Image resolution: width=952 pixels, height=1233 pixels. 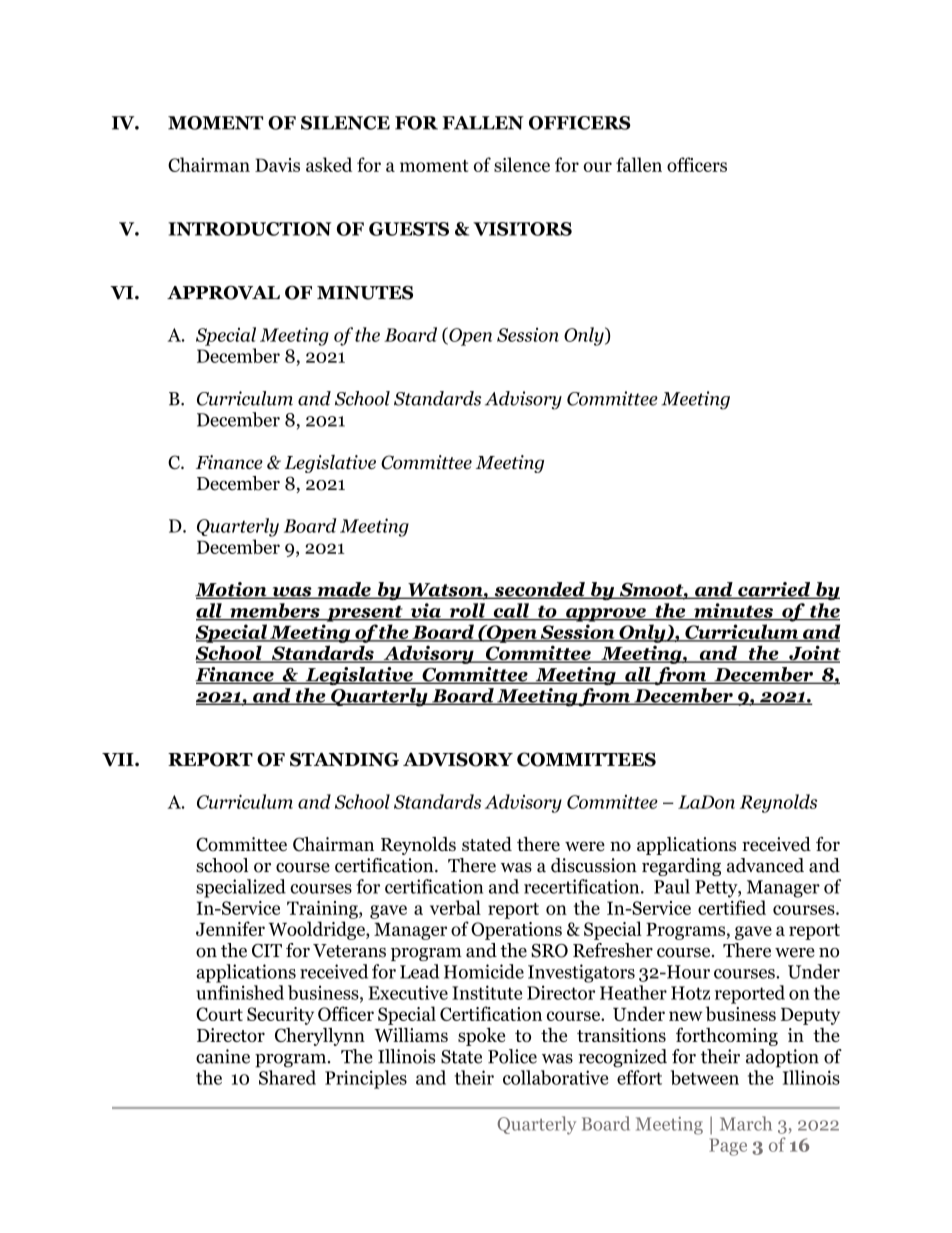 What do you see at coordinates (277, 165) in the page?
I see `Davis` at bounding box center [277, 165].
